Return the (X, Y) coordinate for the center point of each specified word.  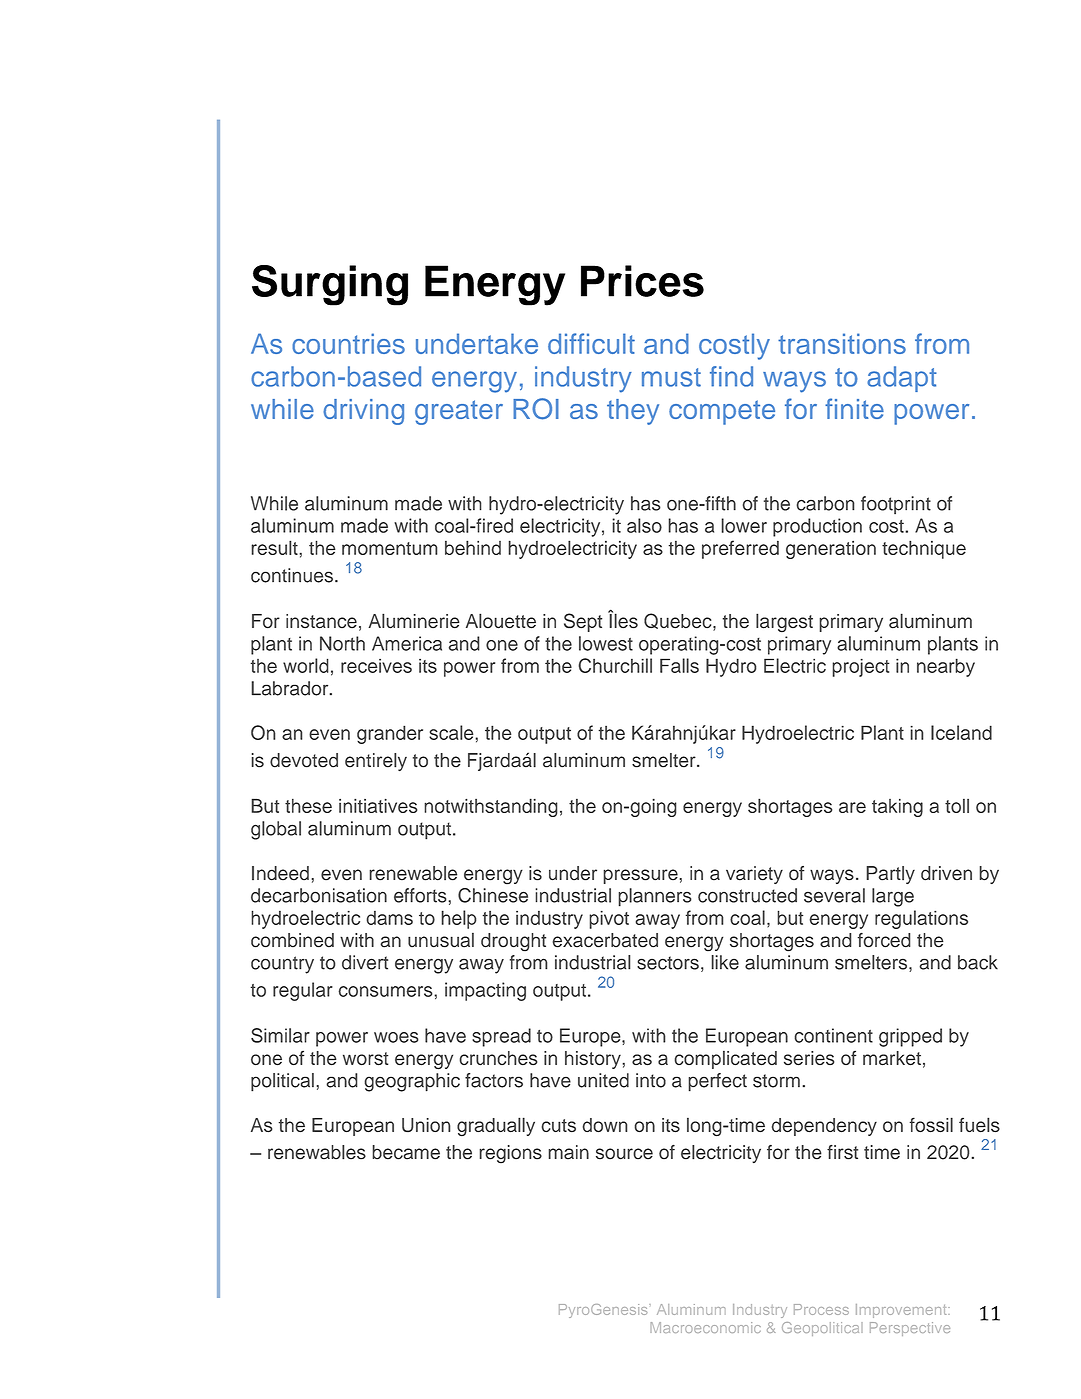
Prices (642, 281)
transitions (842, 343)
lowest (606, 643)
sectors (668, 963)
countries (348, 343)
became (406, 1152)
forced (884, 940)
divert (365, 962)
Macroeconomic (705, 1327)
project (860, 667)
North (342, 643)
